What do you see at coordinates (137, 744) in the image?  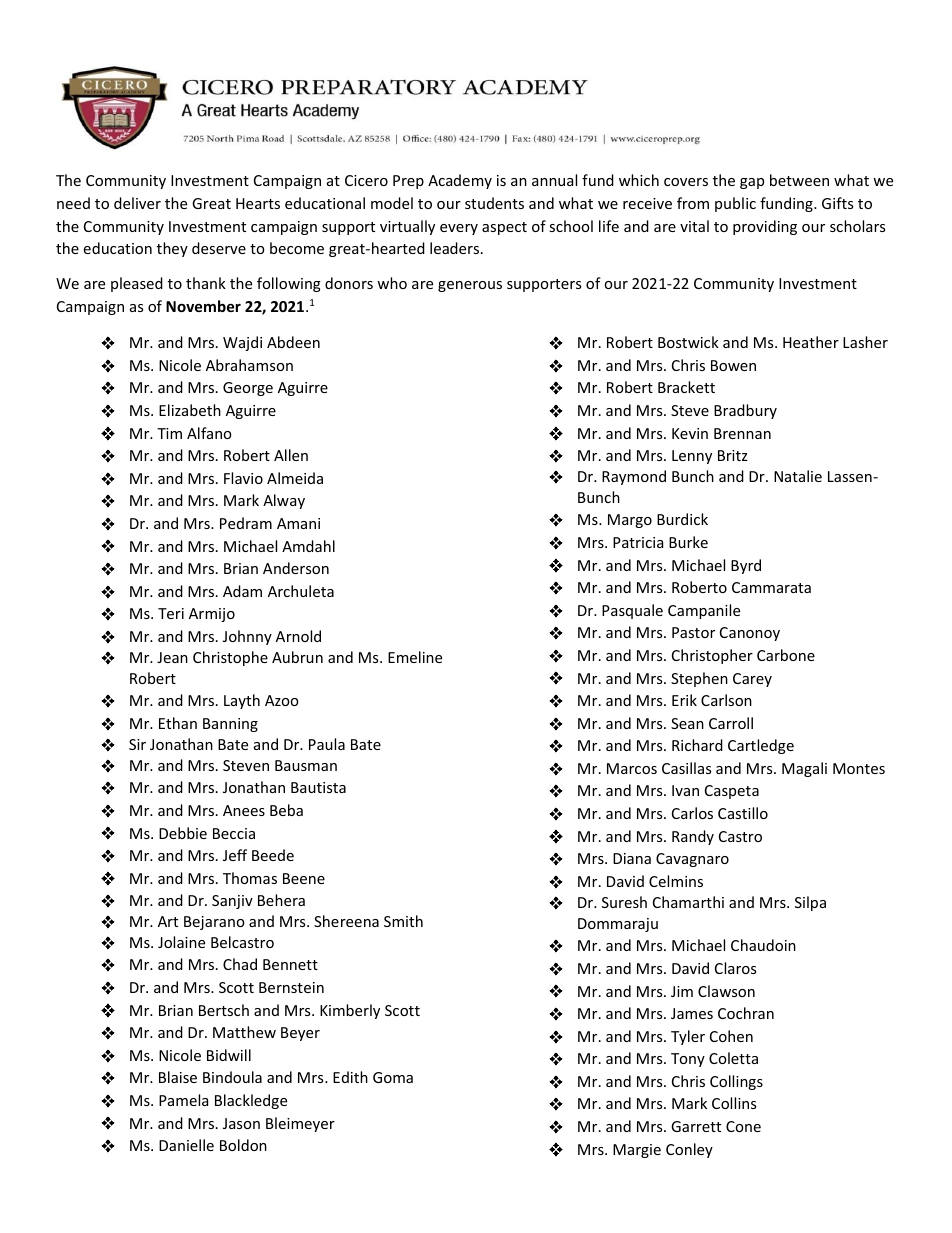 I see `Sir` at bounding box center [137, 744].
